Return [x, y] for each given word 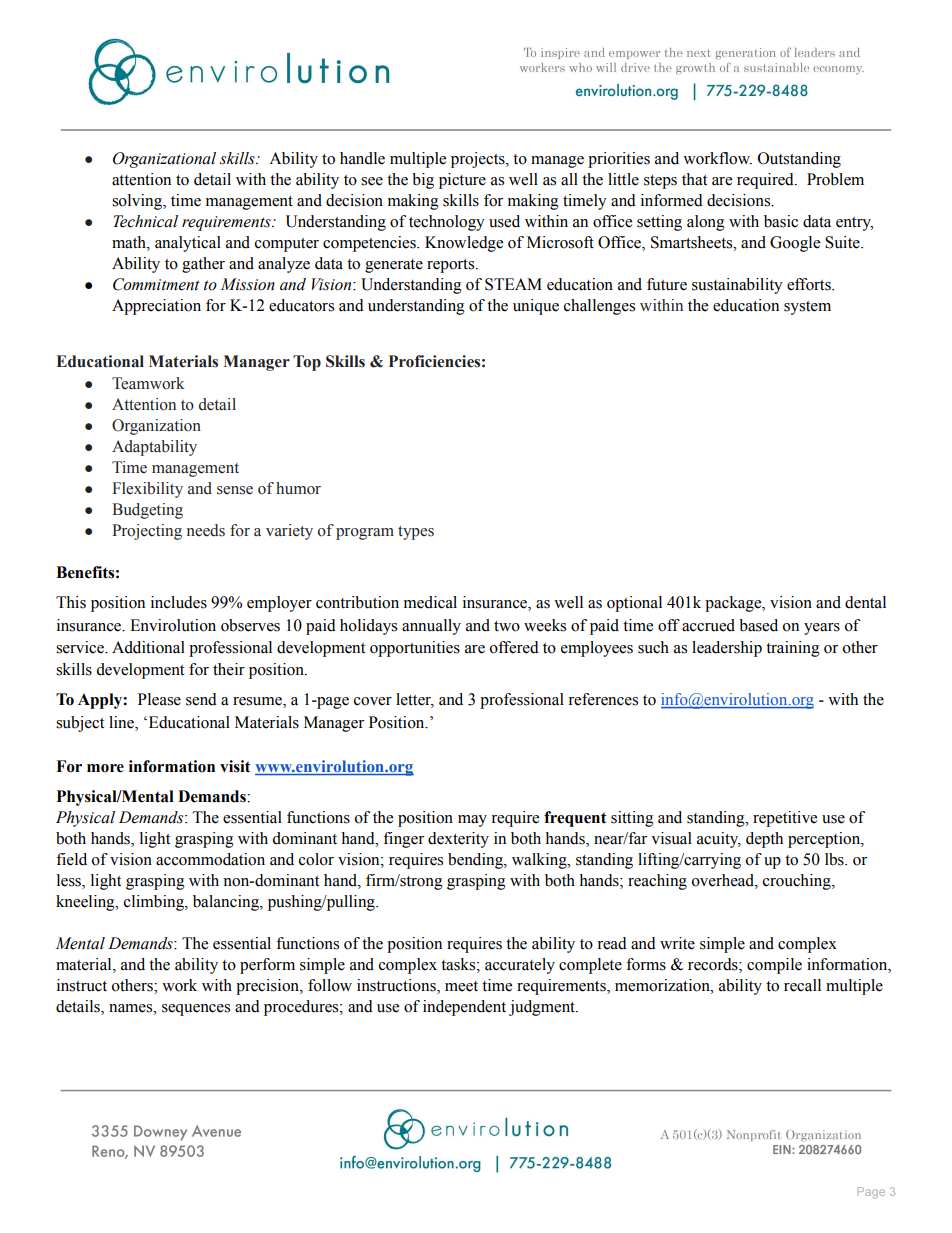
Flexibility [147, 490]
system [807, 308]
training [793, 649]
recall [802, 985]
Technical [145, 221]
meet [461, 986]
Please [159, 699]
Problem [835, 179]
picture [462, 181]
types [416, 533]
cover [373, 701]
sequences [196, 1010]
